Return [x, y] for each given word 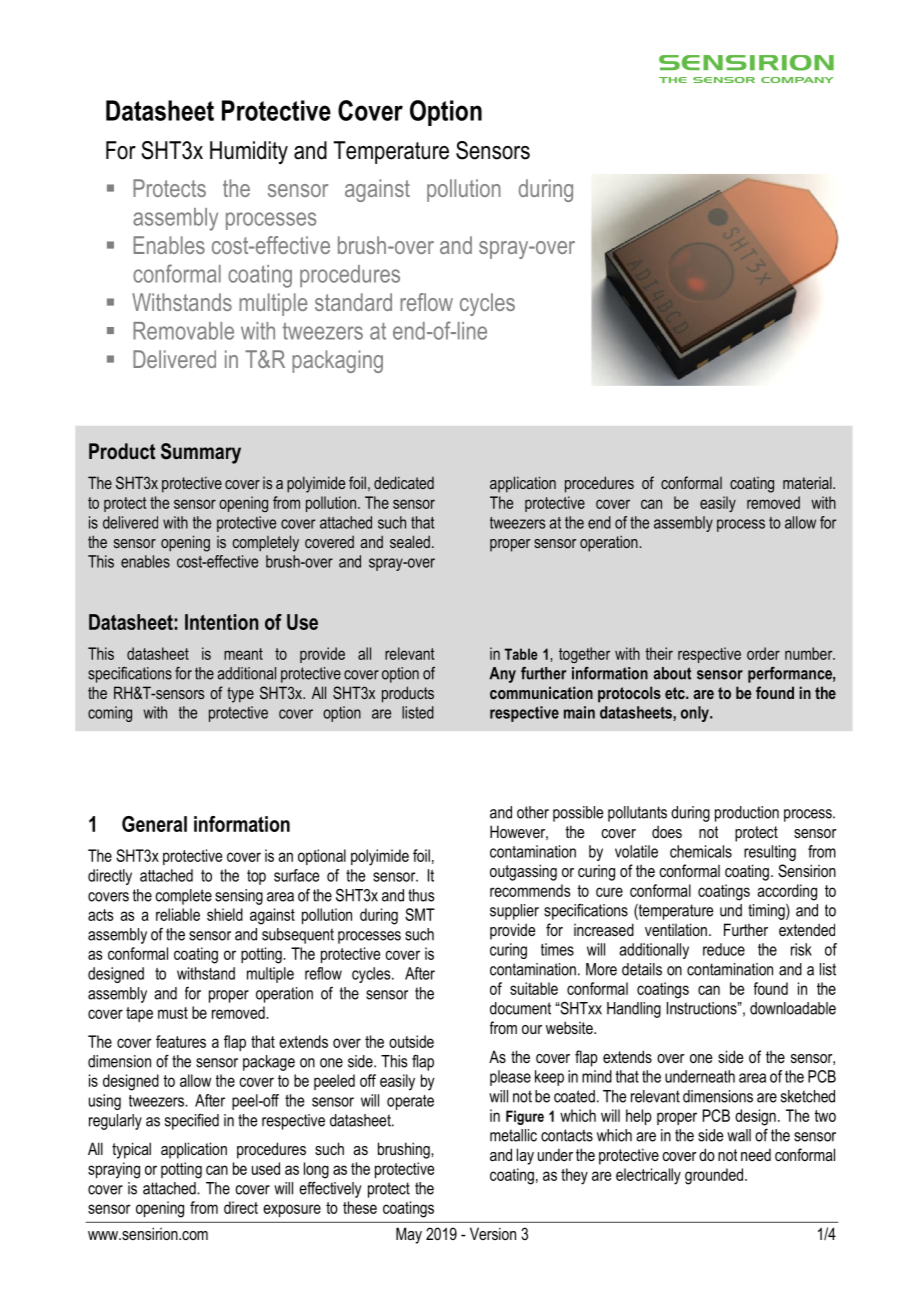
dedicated [404, 482]
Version [493, 1233]
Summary [201, 453]
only [696, 714]
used [266, 1168]
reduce [724, 949]
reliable [178, 914]
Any [502, 675]
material [808, 482]
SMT [420, 914]
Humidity [249, 152]
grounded [714, 1176]
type [240, 695]
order [763, 653]
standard [353, 302]
